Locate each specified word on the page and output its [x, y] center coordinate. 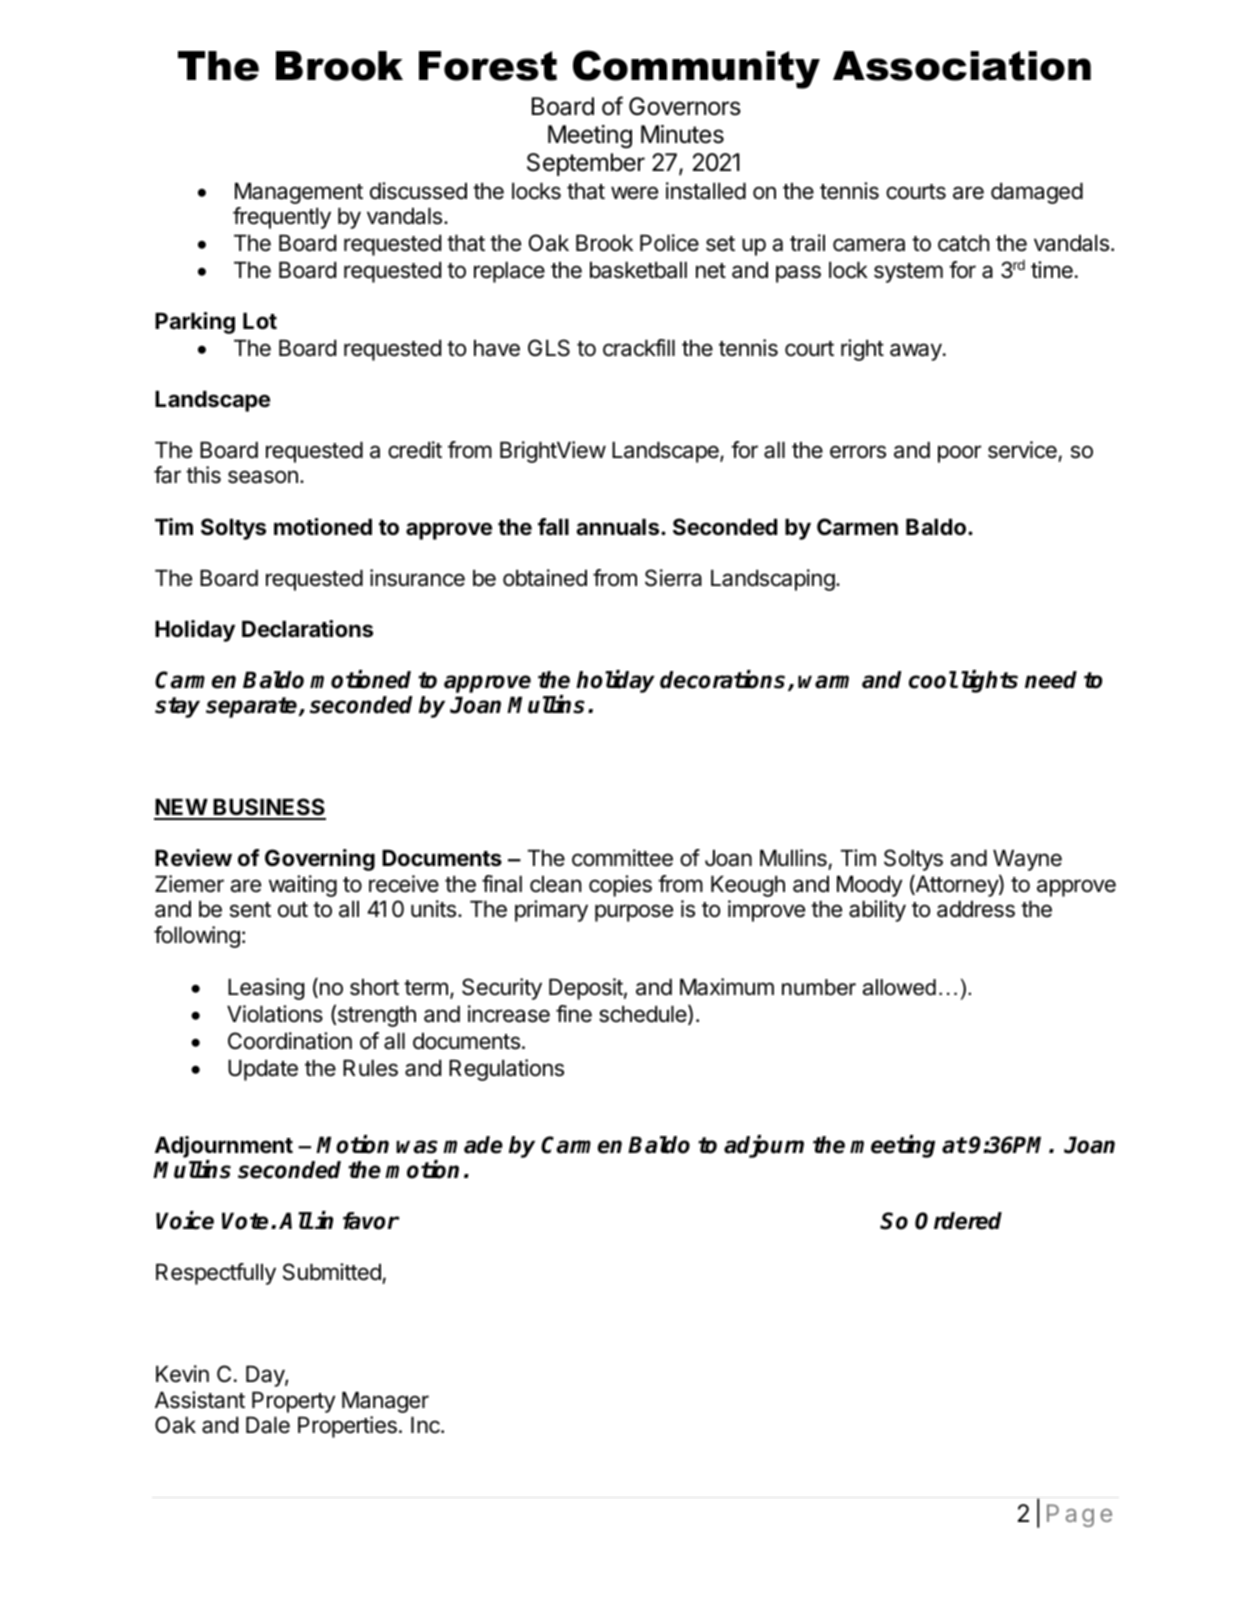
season [263, 477]
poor [959, 454]
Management [299, 193]
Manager [385, 1402]
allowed [899, 987]
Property [293, 1402]
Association [962, 66]
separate [253, 707]
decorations [724, 680]
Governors [685, 106]
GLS [549, 348]
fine [574, 1014]
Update [263, 1070]
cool [933, 680]
